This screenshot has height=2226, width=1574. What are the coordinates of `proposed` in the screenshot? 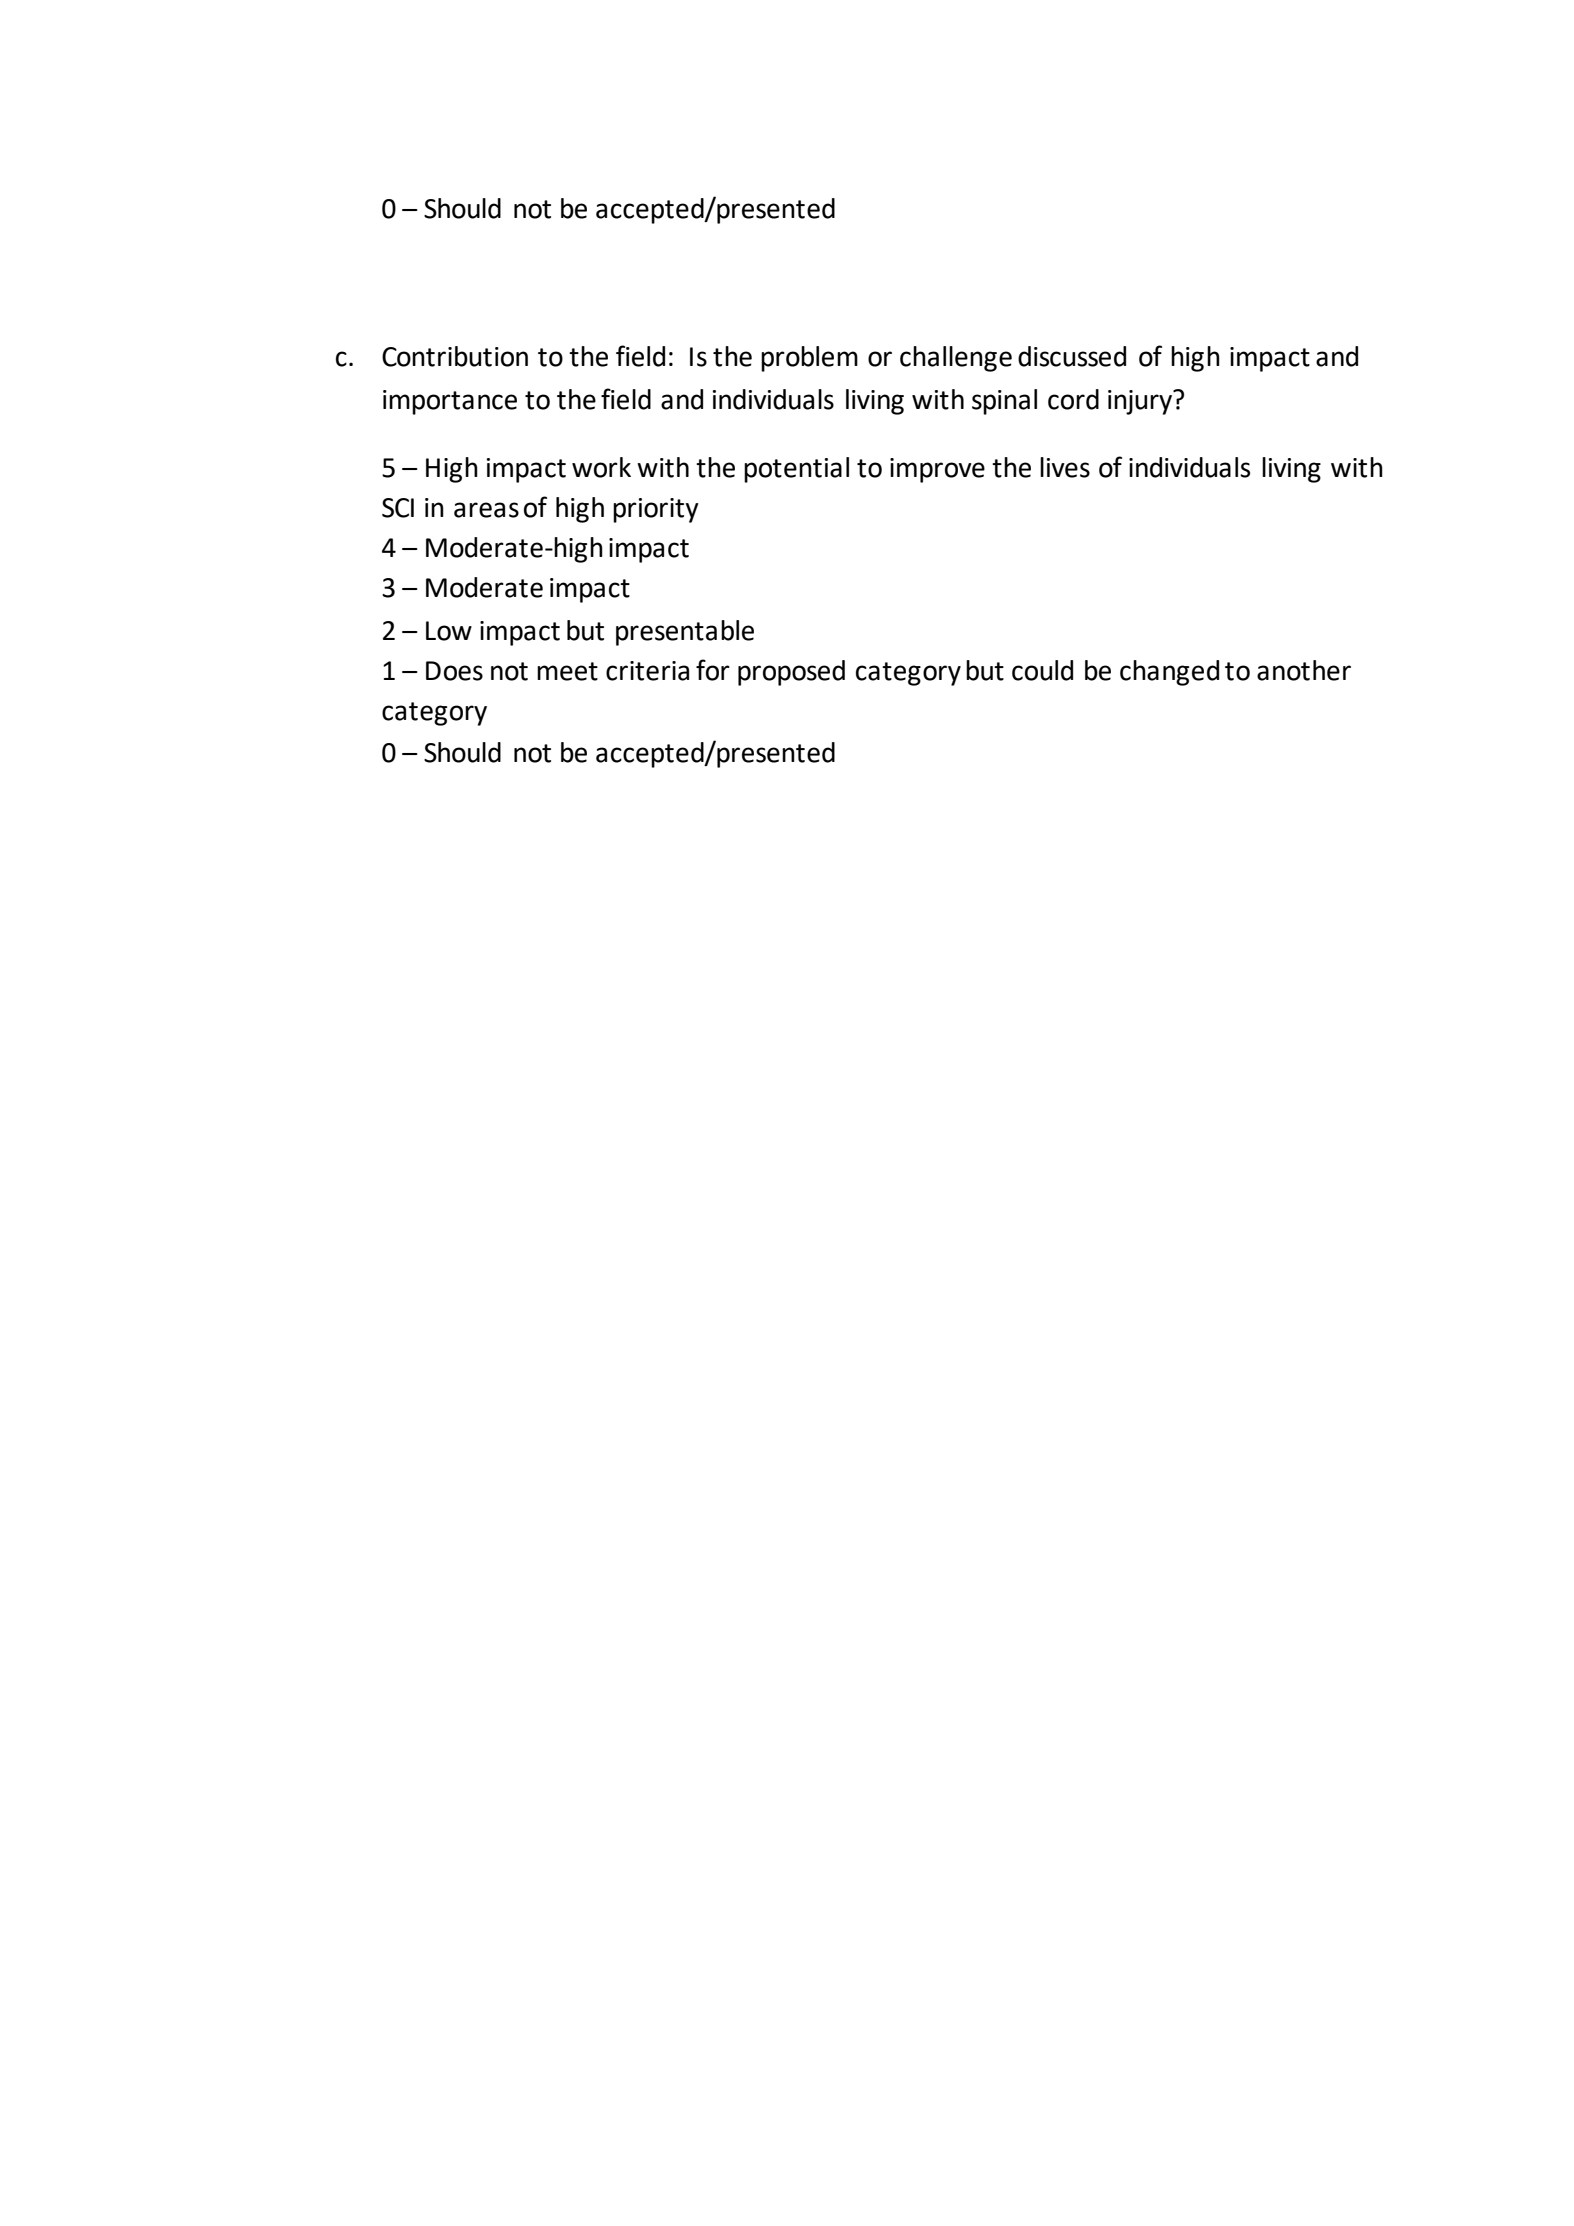 It's located at (791, 673).
